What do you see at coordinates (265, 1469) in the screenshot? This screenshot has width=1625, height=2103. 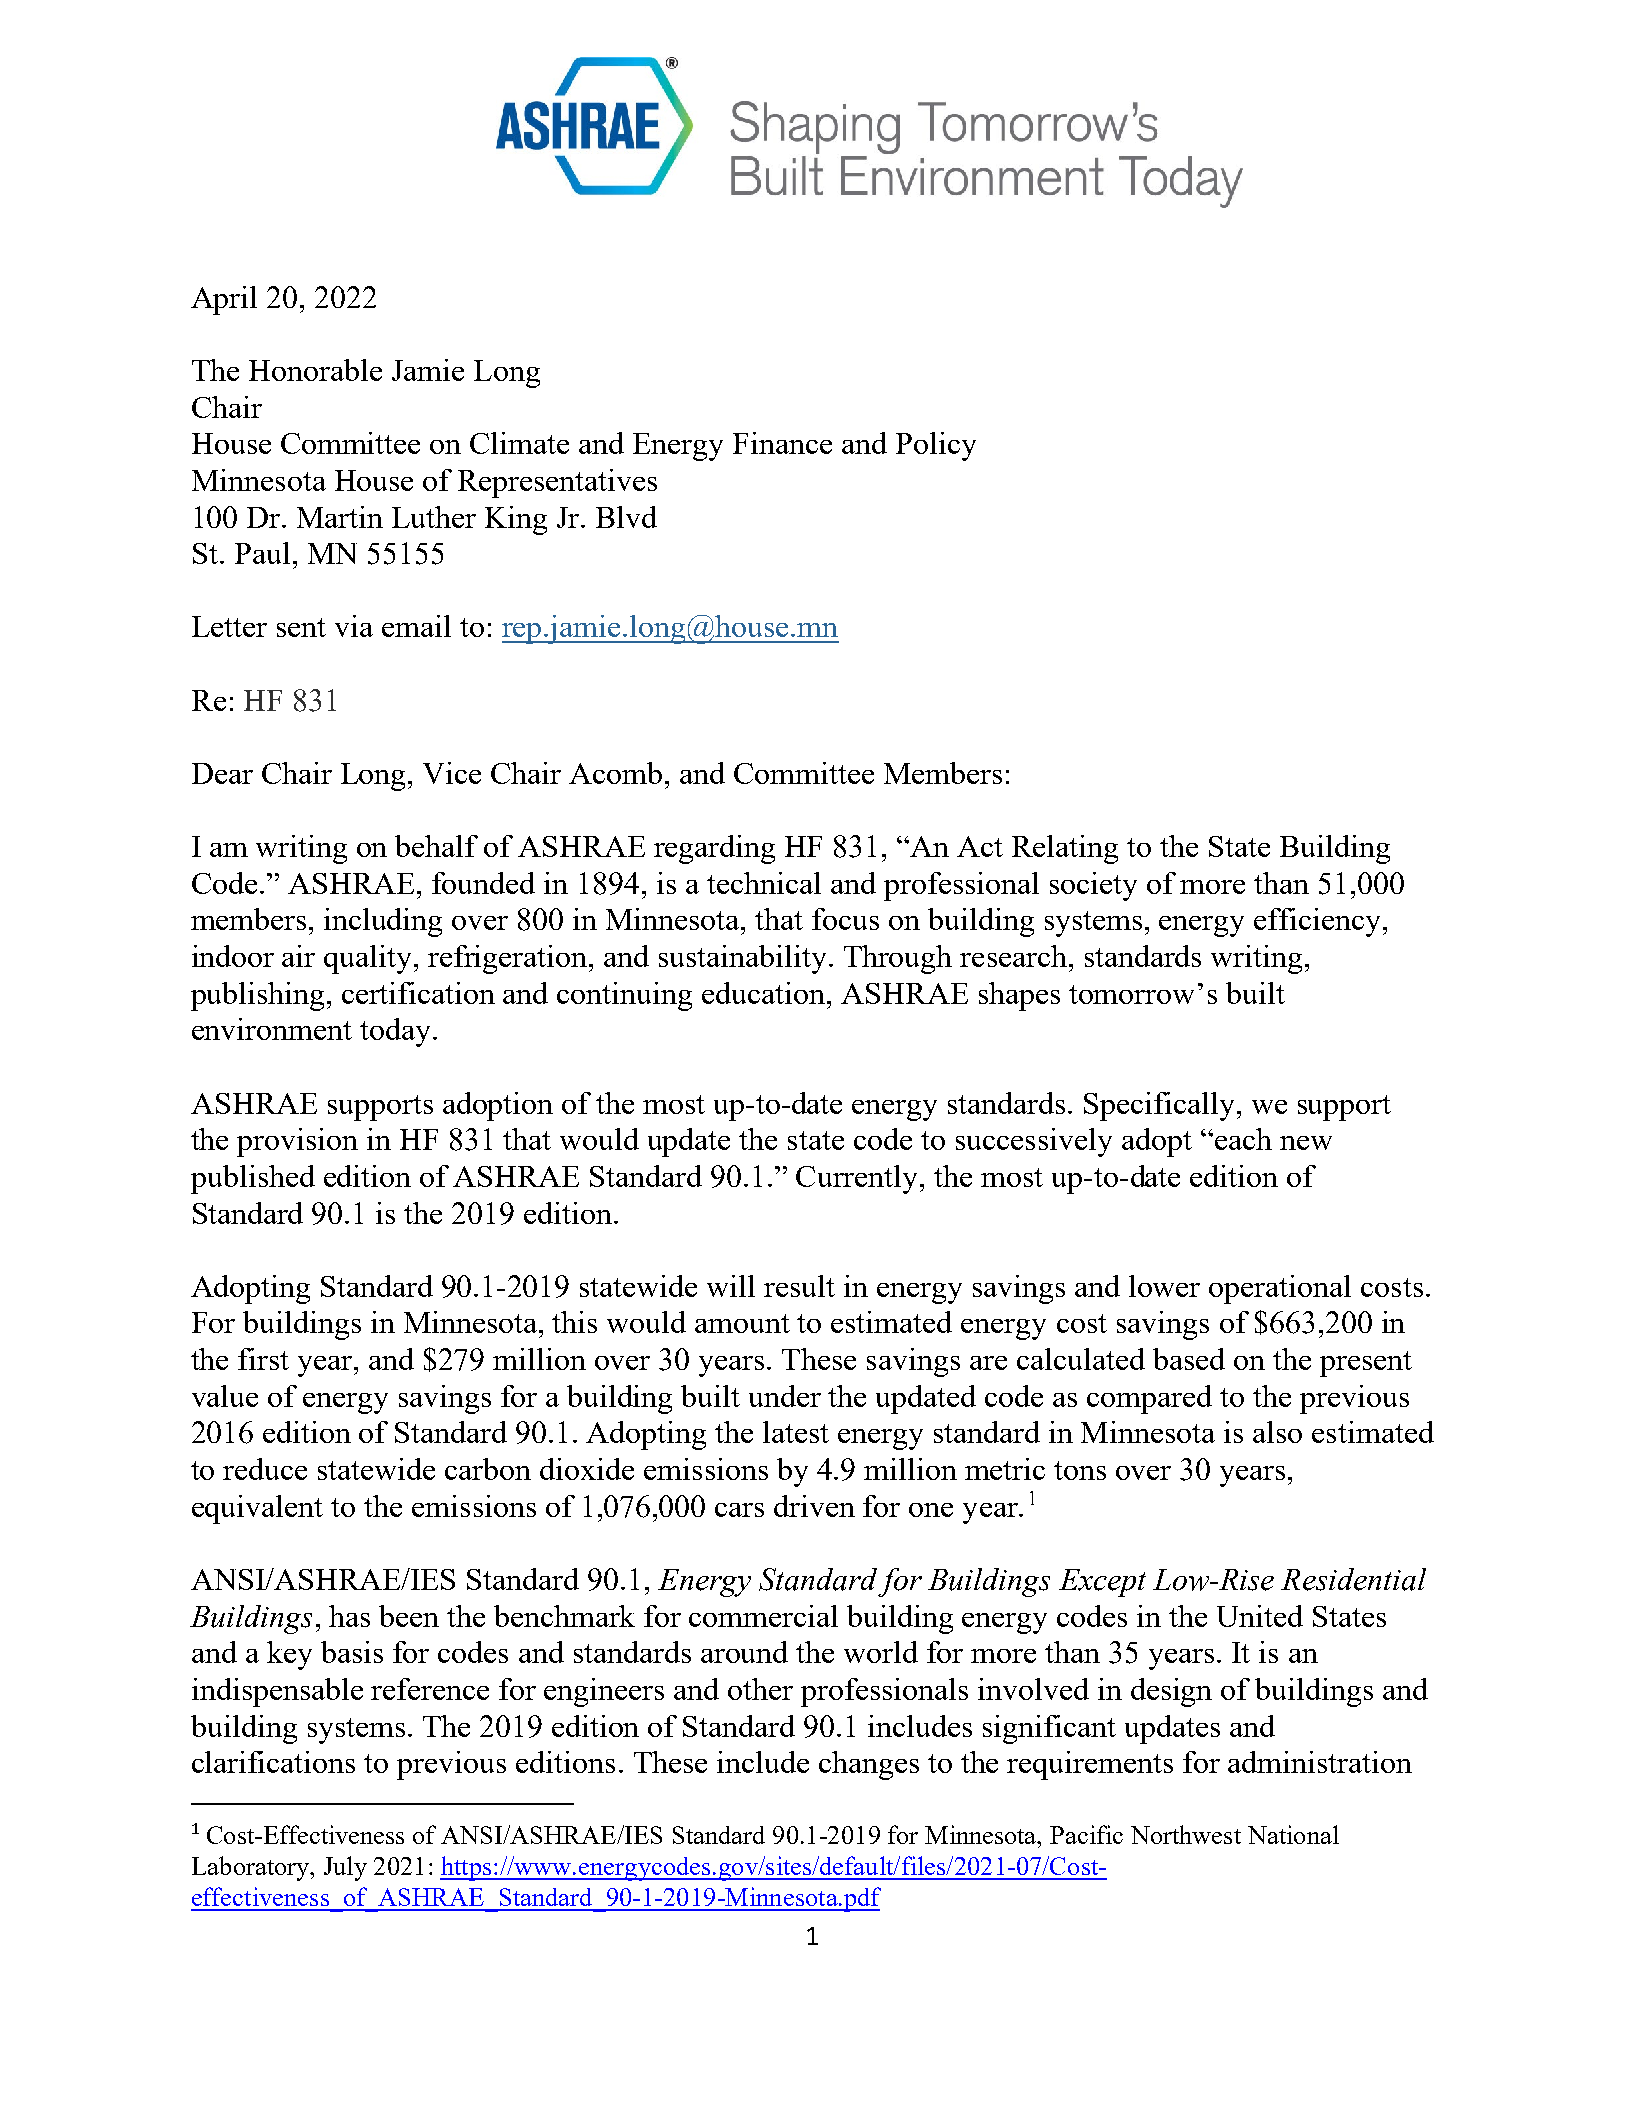 I see `reduce` at bounding box center [265, 1469].
